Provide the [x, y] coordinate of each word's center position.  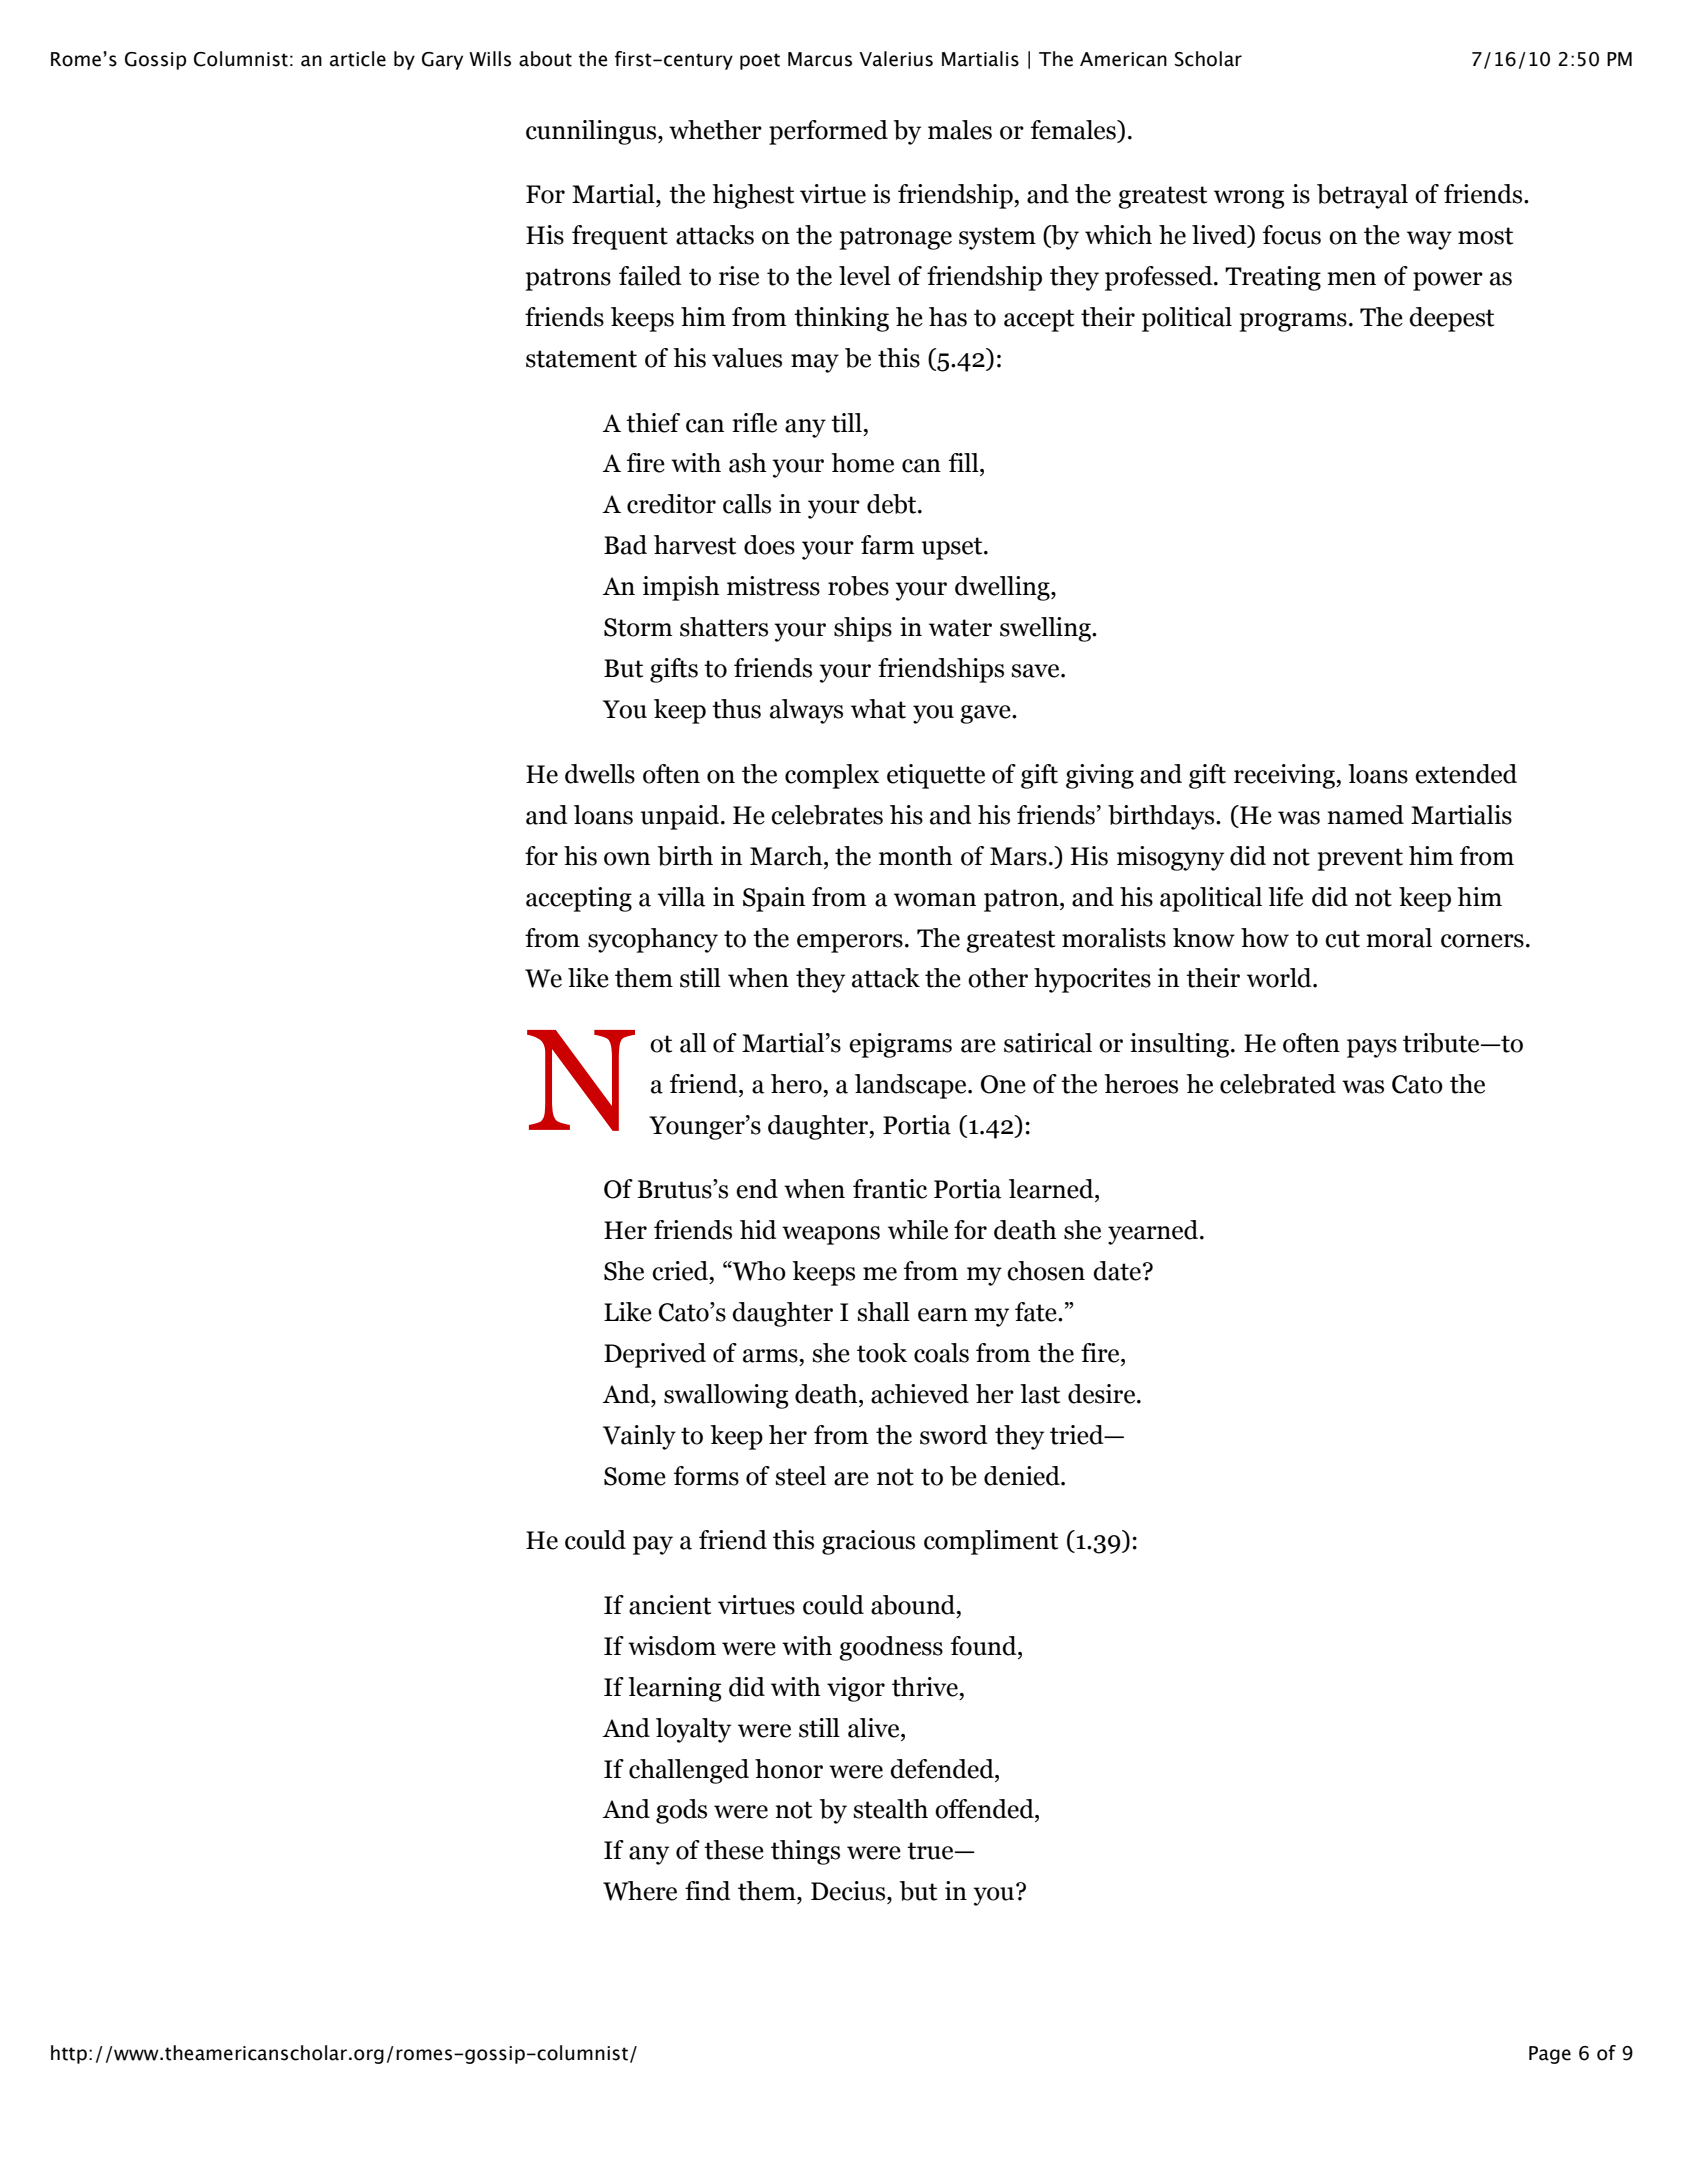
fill [965, 462]
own [627, 859]
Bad [625, 545]
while [918, 1230]
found [985, 1646]
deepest [1451, 319]
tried [1078, 1435]
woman [935, 900]
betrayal [1362, 196]
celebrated [1278, 1084]
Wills [490, 59]
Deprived [655, 1355]
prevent [1360, 859]
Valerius [896, 59]
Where [640, 1891]
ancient [670, 1605]
